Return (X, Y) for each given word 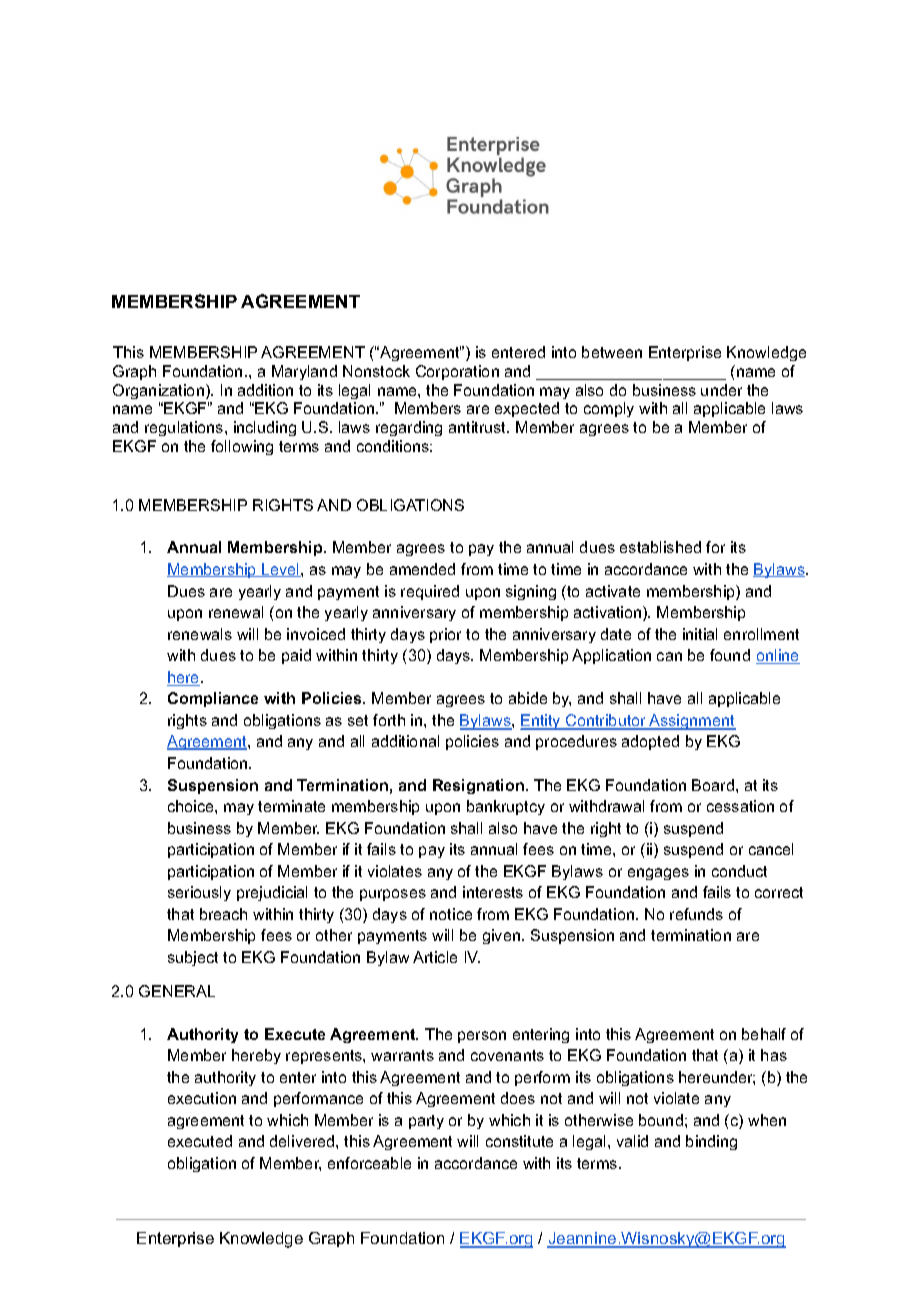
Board (713, 785)
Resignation (478, 786)
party (426, 1122)
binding (711, 1142)
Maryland (304, 372)
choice (192, 806)
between (612, 352)
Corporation (457, 372)
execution (202, 1098)
